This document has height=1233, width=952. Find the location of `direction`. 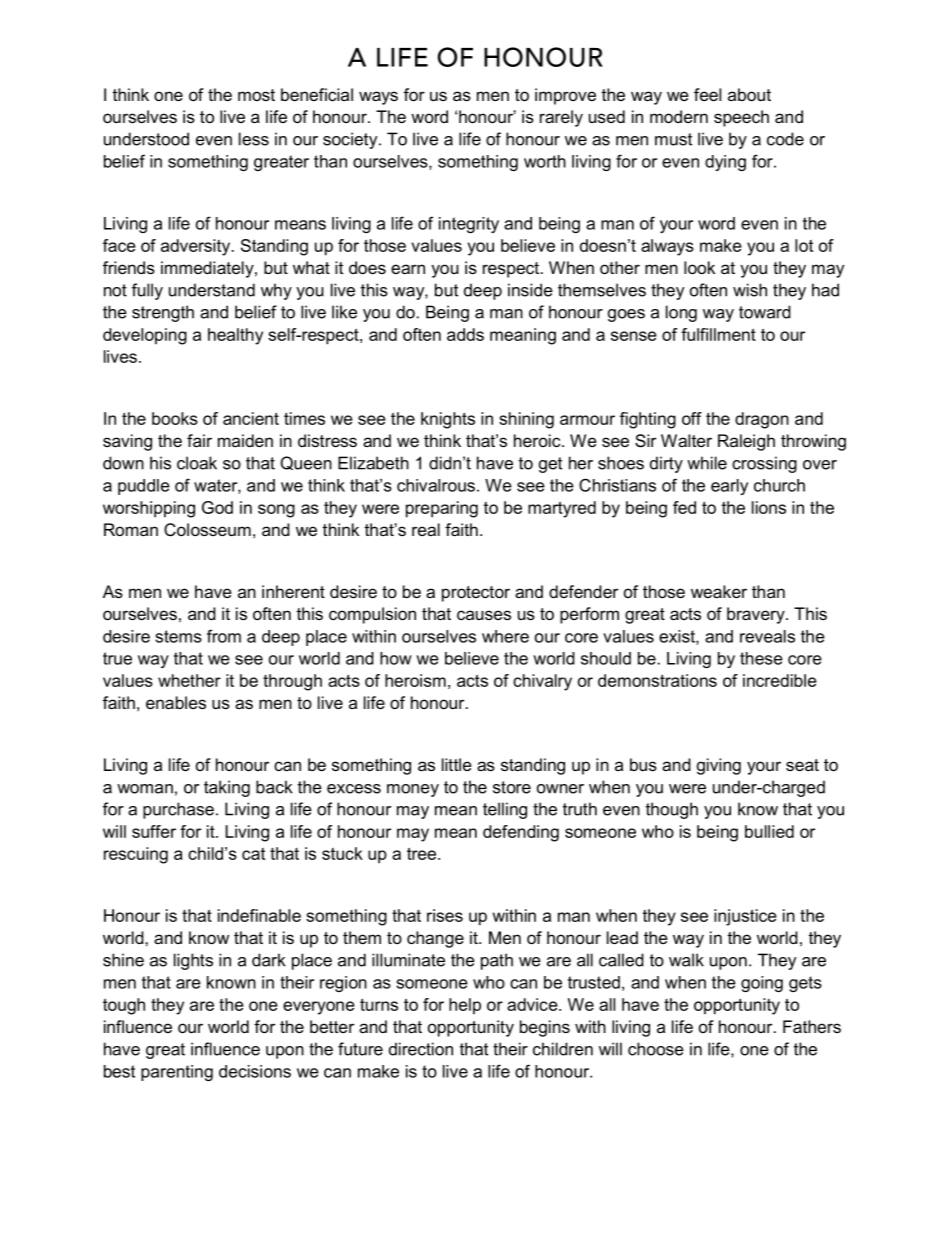

direction is located at coordinates (421, 1049).
